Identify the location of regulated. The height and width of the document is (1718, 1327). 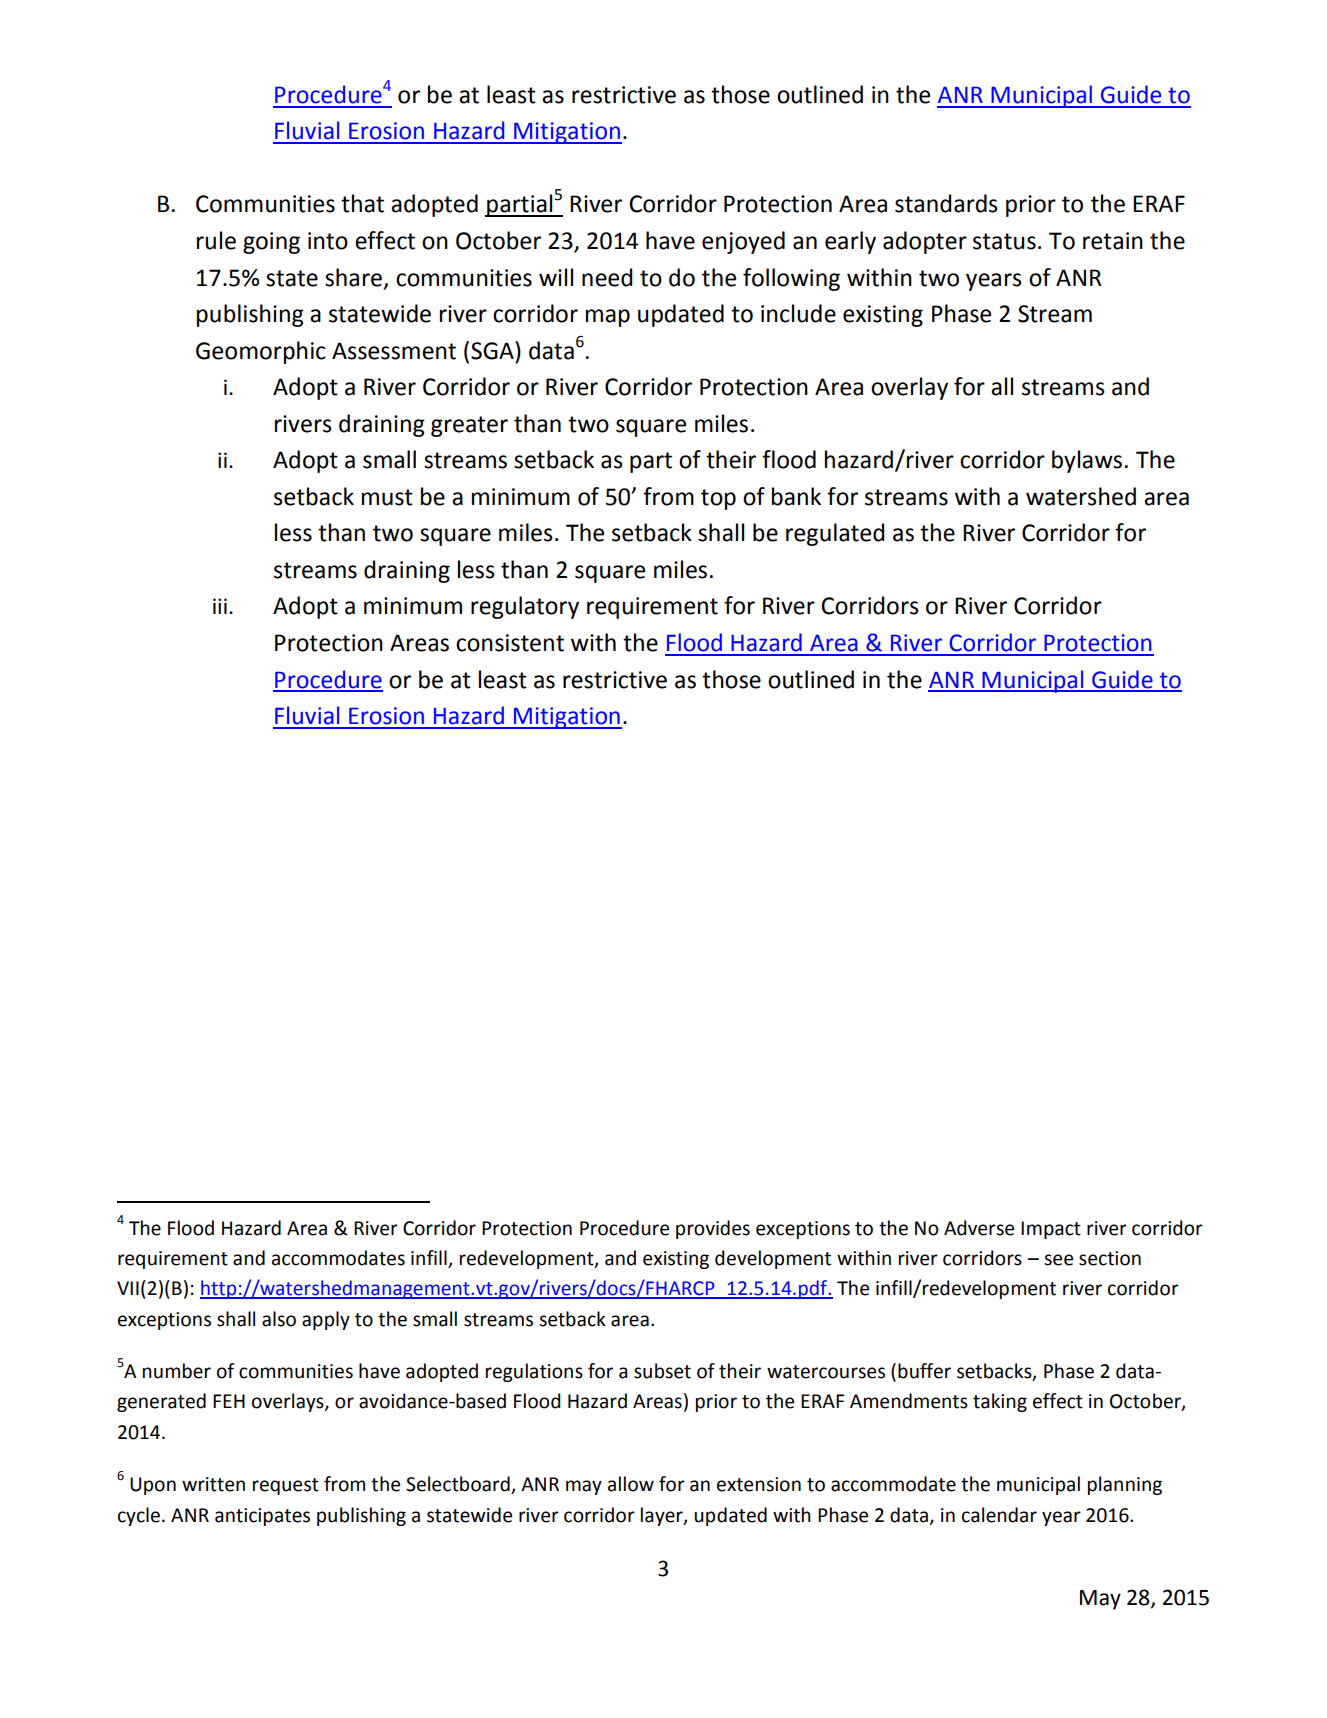
(835, 534).
